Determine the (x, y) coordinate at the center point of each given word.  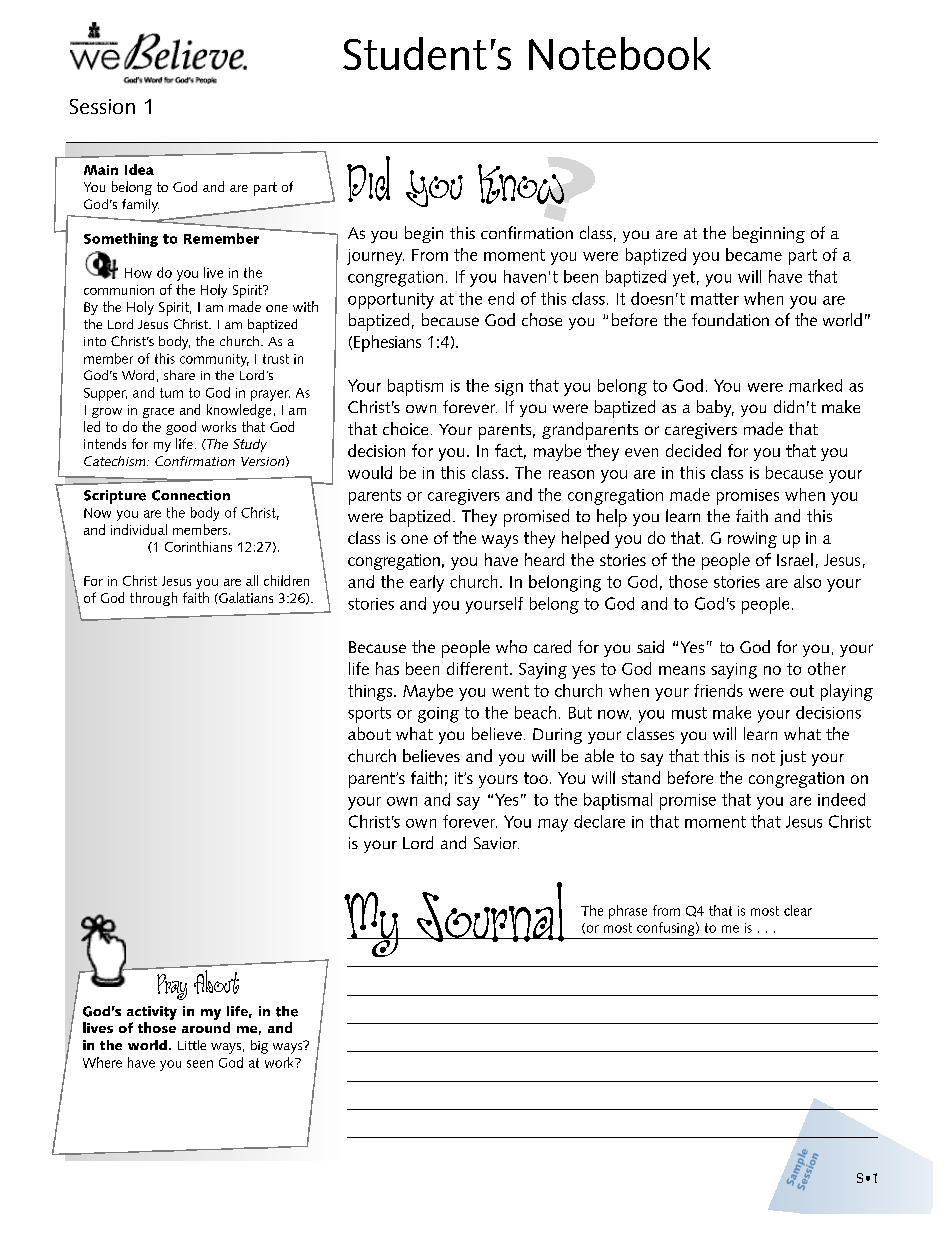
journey (375, 257)
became (754, 254)
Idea (139, 169)
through (153, 599)
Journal (487, 912)
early (427, 583)
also (807, 581)
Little (192, 1045)
